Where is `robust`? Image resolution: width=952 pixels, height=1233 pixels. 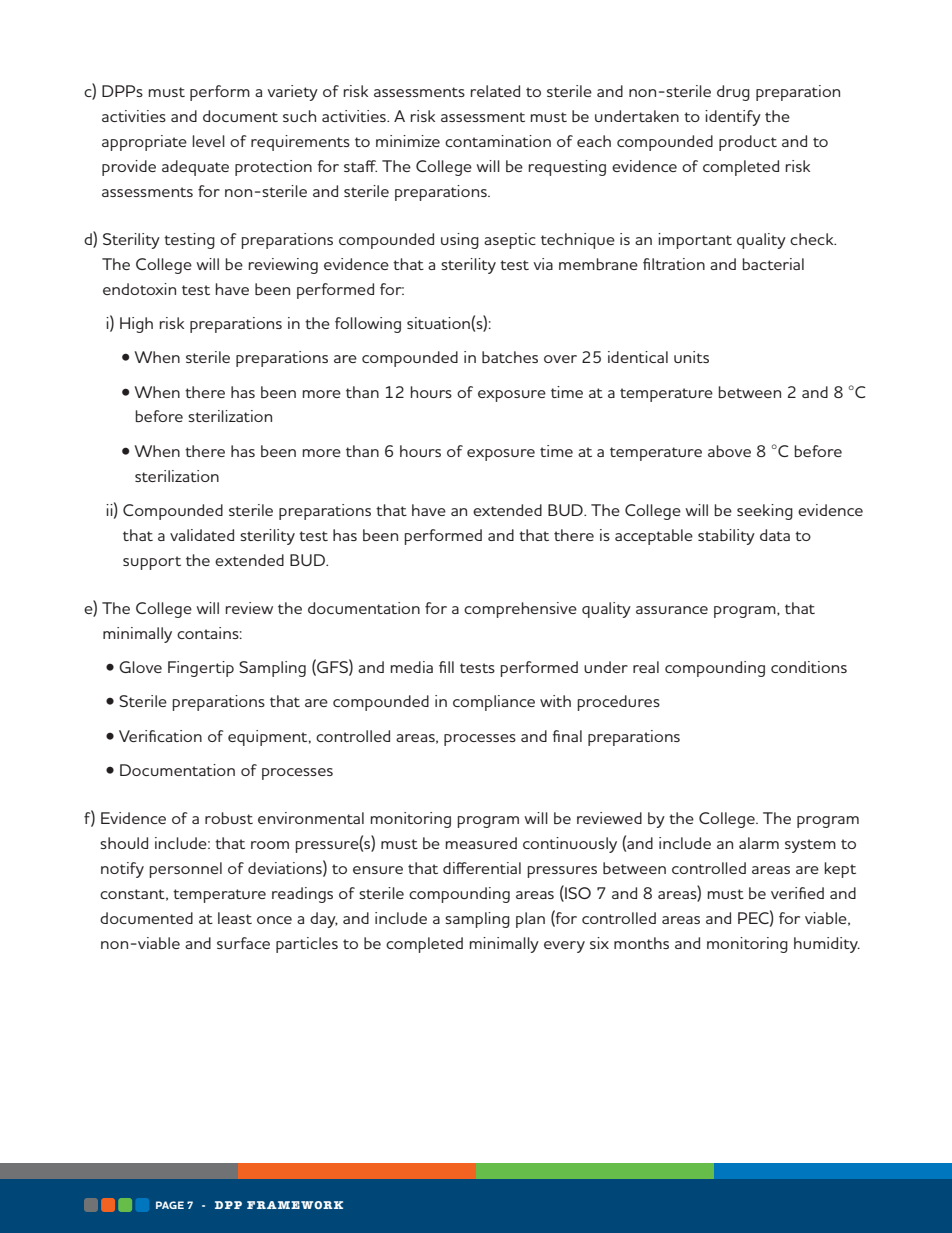 robust is located at coordinates (229, 818).
